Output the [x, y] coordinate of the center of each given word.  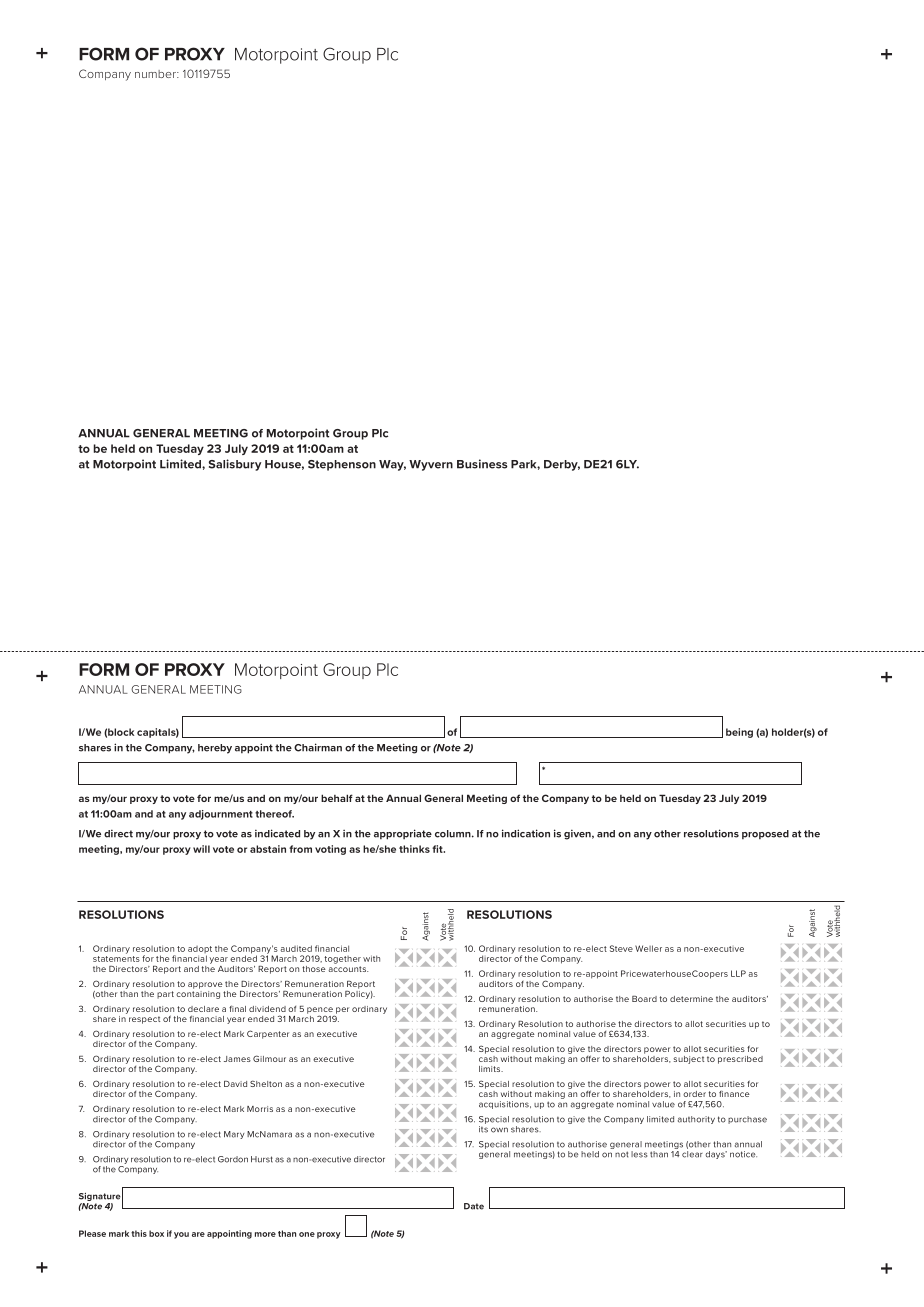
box [156, 1233]
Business [482, 464]
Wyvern [431, 465]
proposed [765, 834]
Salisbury [235, 465]
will [201, 849]
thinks [414, 849]
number [156, 74]
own [499, 1130]
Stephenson [342, 465]
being [739, 733]
